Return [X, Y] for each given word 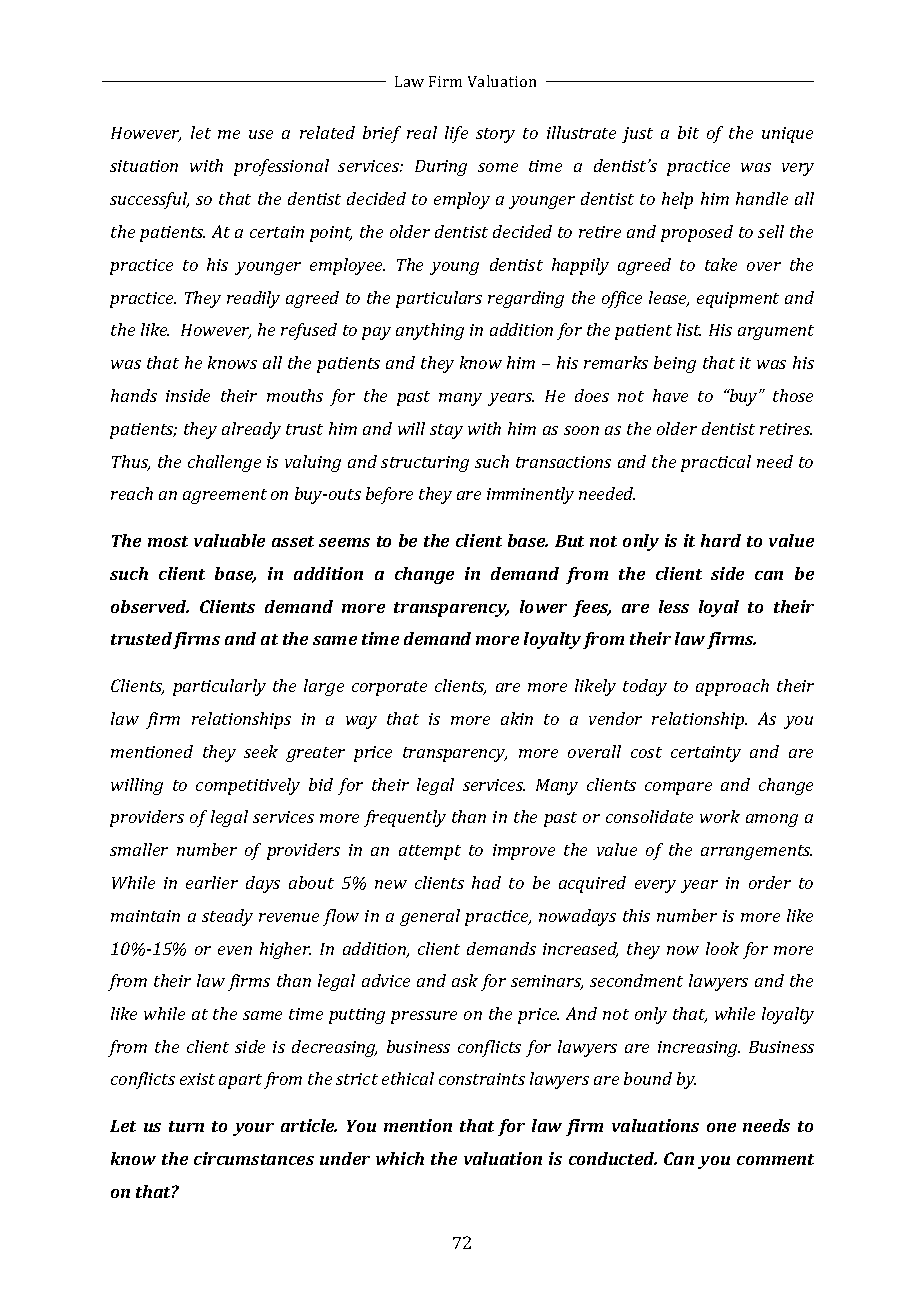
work [720, 816]
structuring [425, 464]
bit [688, 132]
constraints [482, 1079]
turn [186, 1126]
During [441, 168]
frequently [405, 818]
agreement [225, 496]
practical [716, 463]
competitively [248, 786]
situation [144, 166]
